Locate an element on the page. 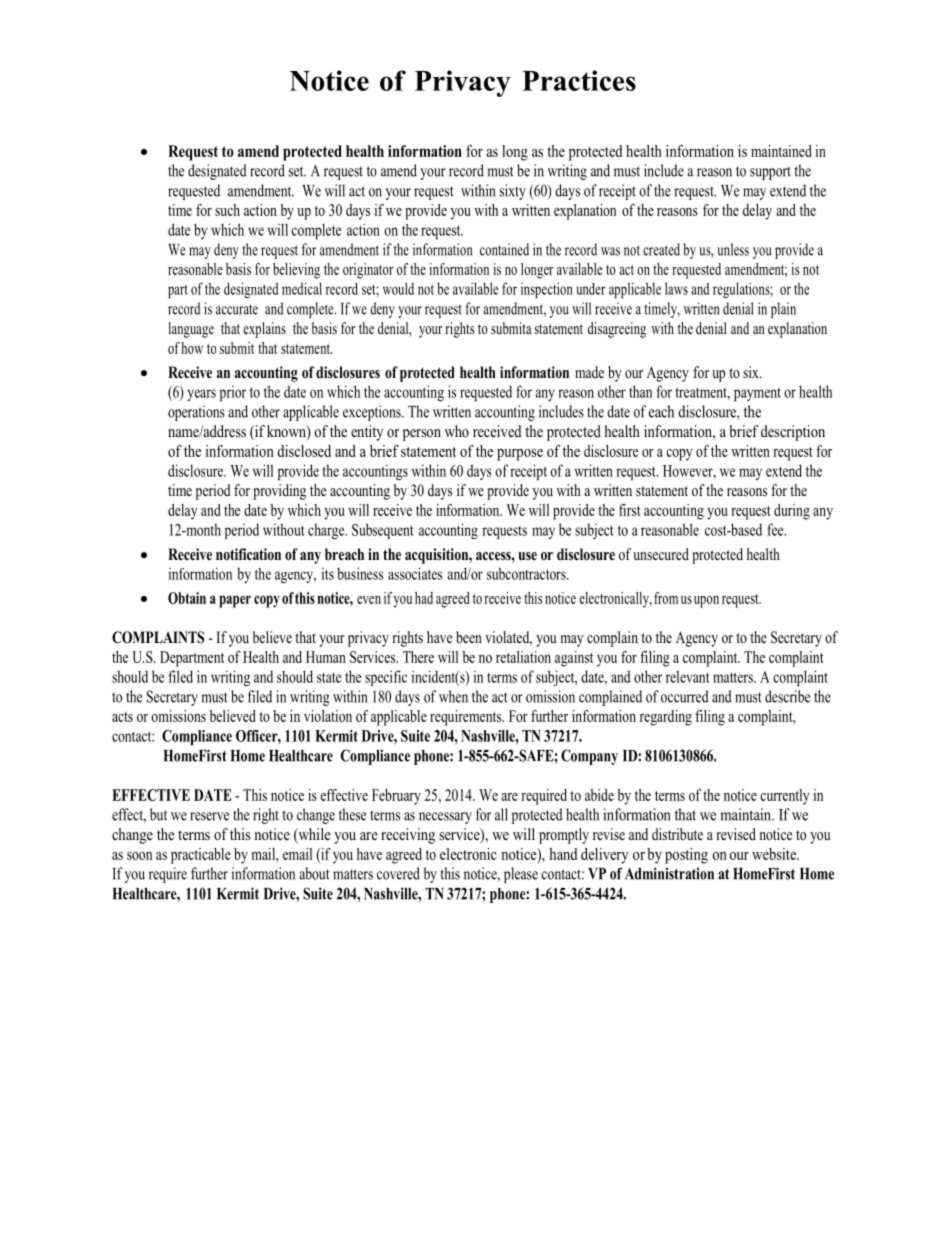  who is located at coordinates (457, 431).
